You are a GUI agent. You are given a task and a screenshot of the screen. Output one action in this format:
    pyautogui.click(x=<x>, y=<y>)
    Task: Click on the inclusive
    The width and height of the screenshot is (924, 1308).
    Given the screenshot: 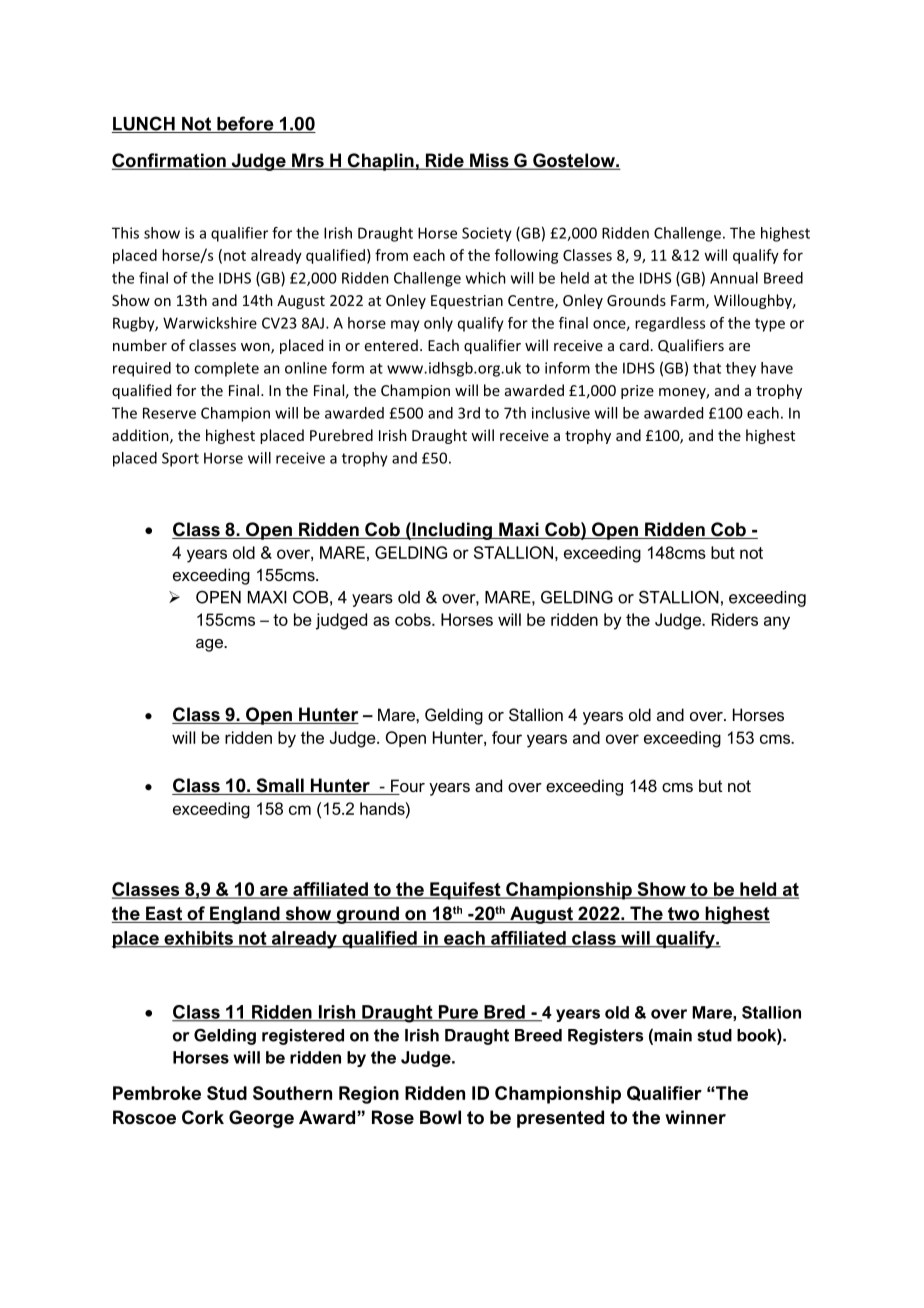 What is the action you would take?
    pyautogui.click(x=561, y=413)
